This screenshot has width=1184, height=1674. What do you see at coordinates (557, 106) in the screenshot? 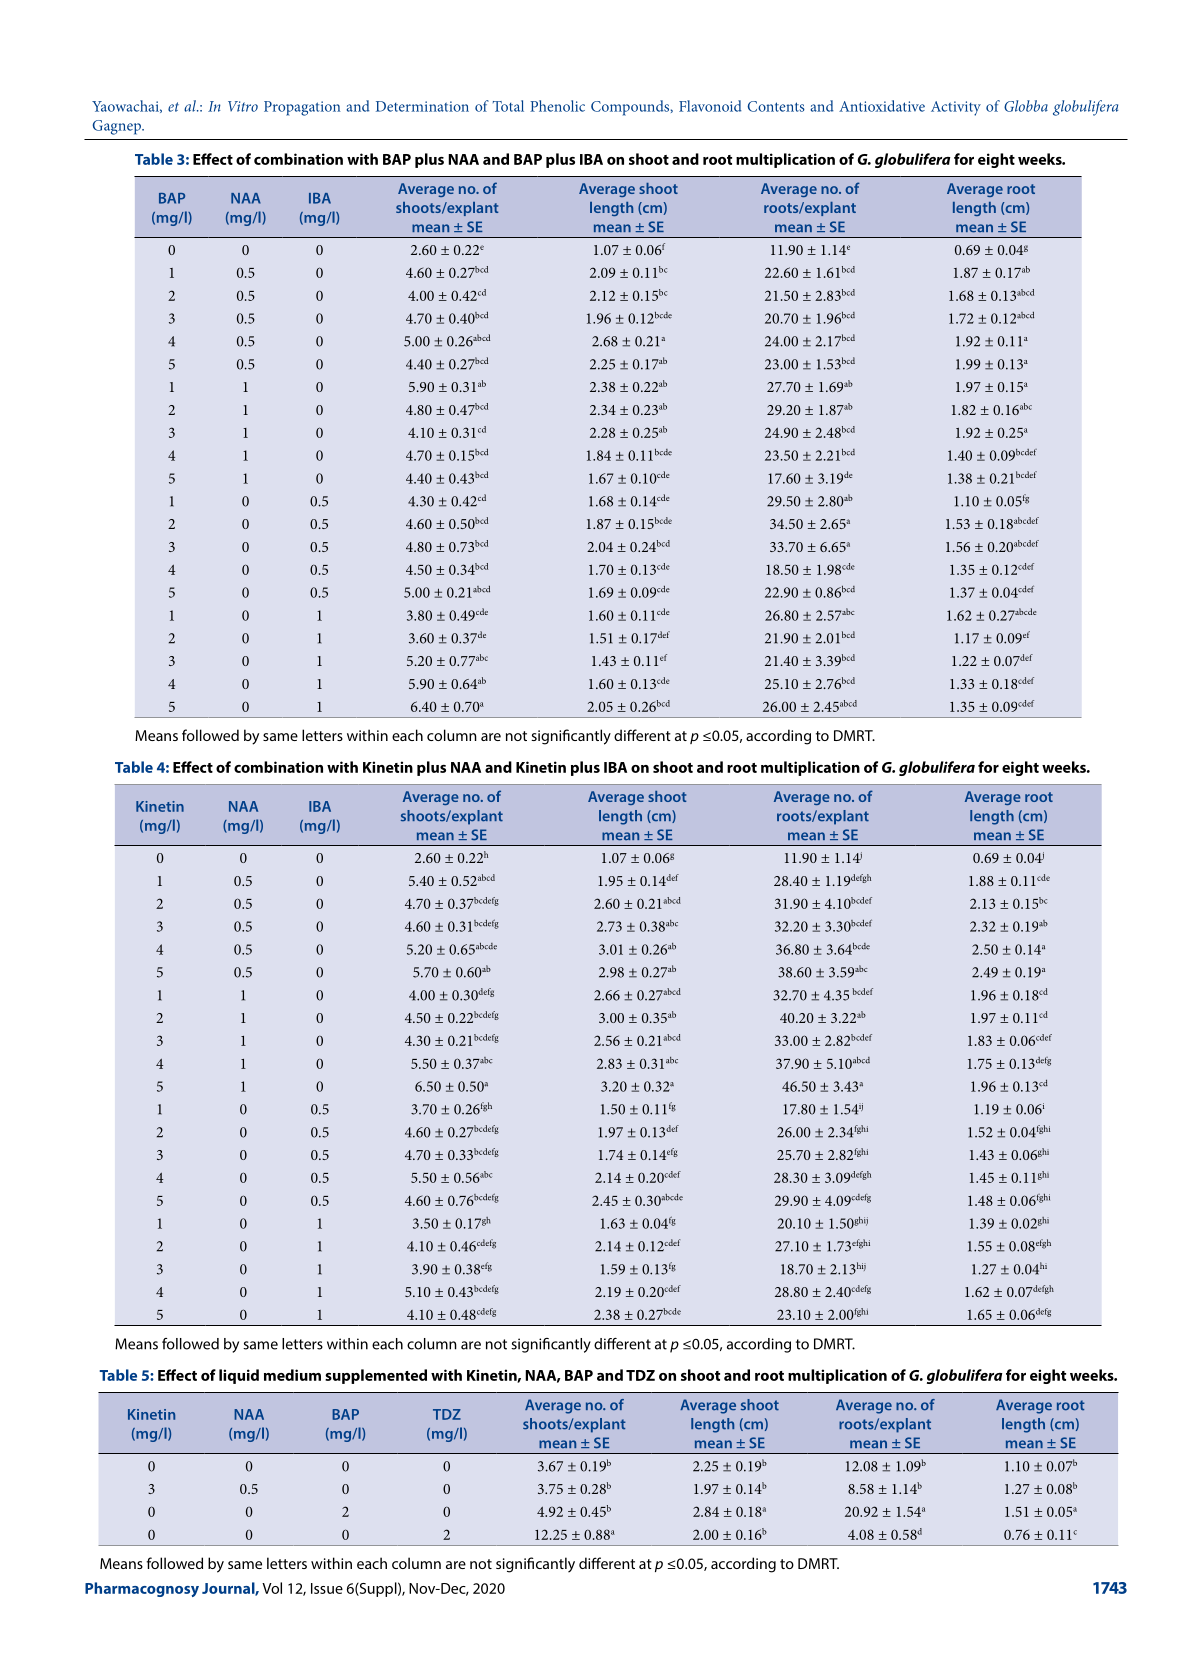
I see `Phenolic` at bounding box center [557, 106].
